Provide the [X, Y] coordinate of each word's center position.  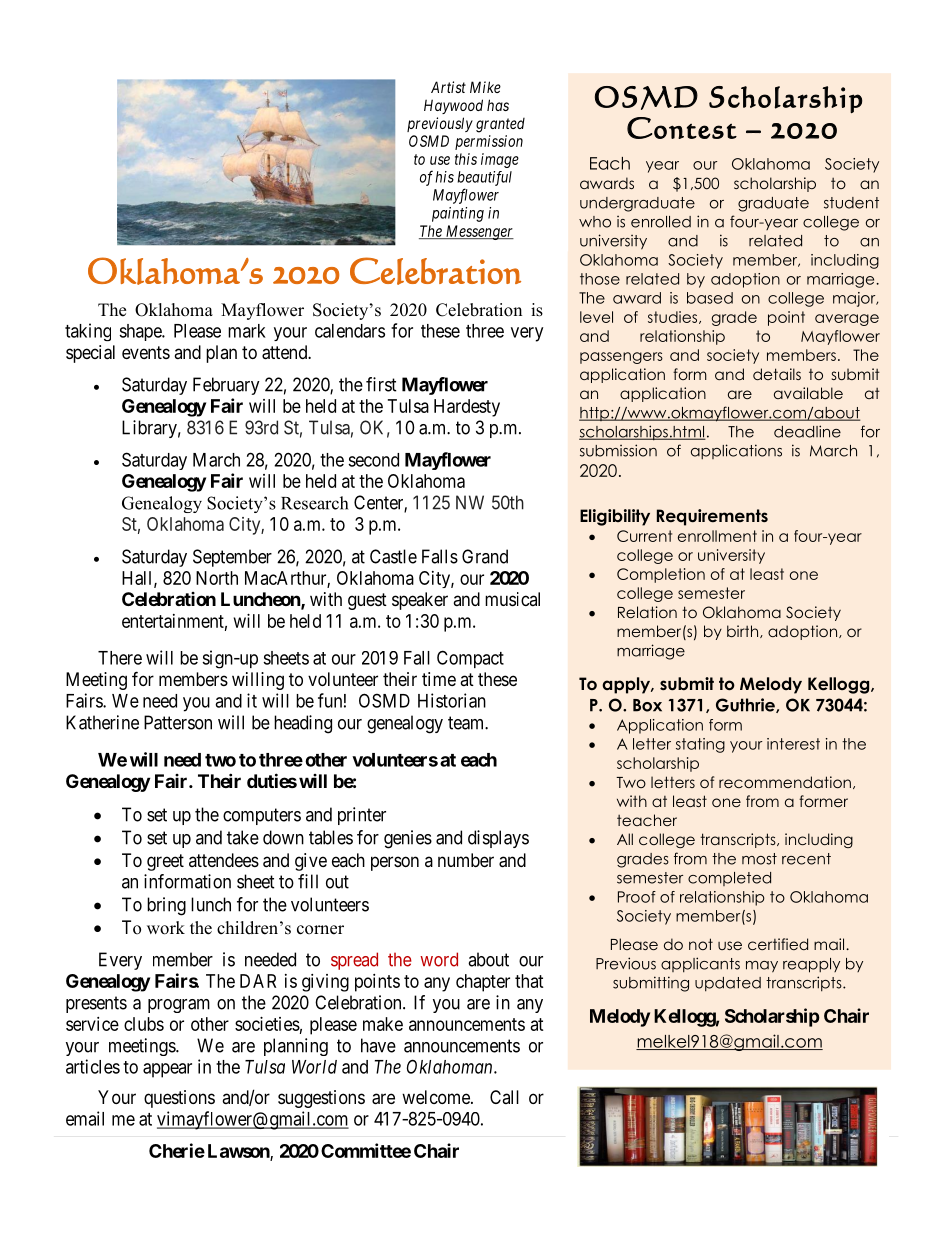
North [217, 578]
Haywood [453, 106]
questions [179, 1099]
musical [512, 599]
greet [165, 862]
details [777, 374]
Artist [448, 87]
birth [744, 631]
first [381, 384]
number [466, 860]
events [146, 352]
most [759, 859]
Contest [682, 128]
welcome [437, 1097]
